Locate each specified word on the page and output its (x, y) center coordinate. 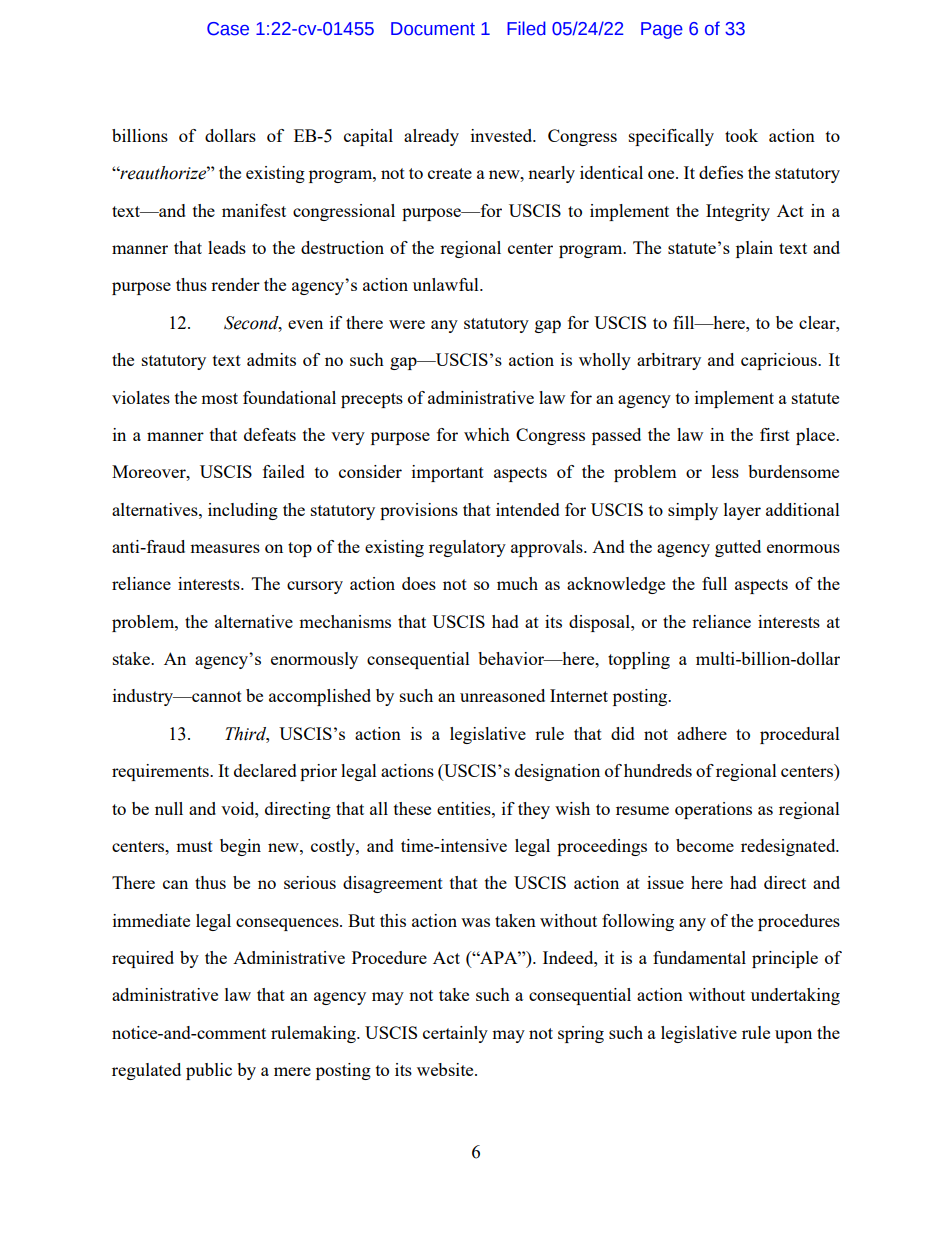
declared (265, 770)
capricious (780, 361)
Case (228, 29)
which (487, 434)
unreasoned (502, 695)
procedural (800, 735)
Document (433, 29)
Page (662, 30)
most (219, 398)
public (209, 1071)
